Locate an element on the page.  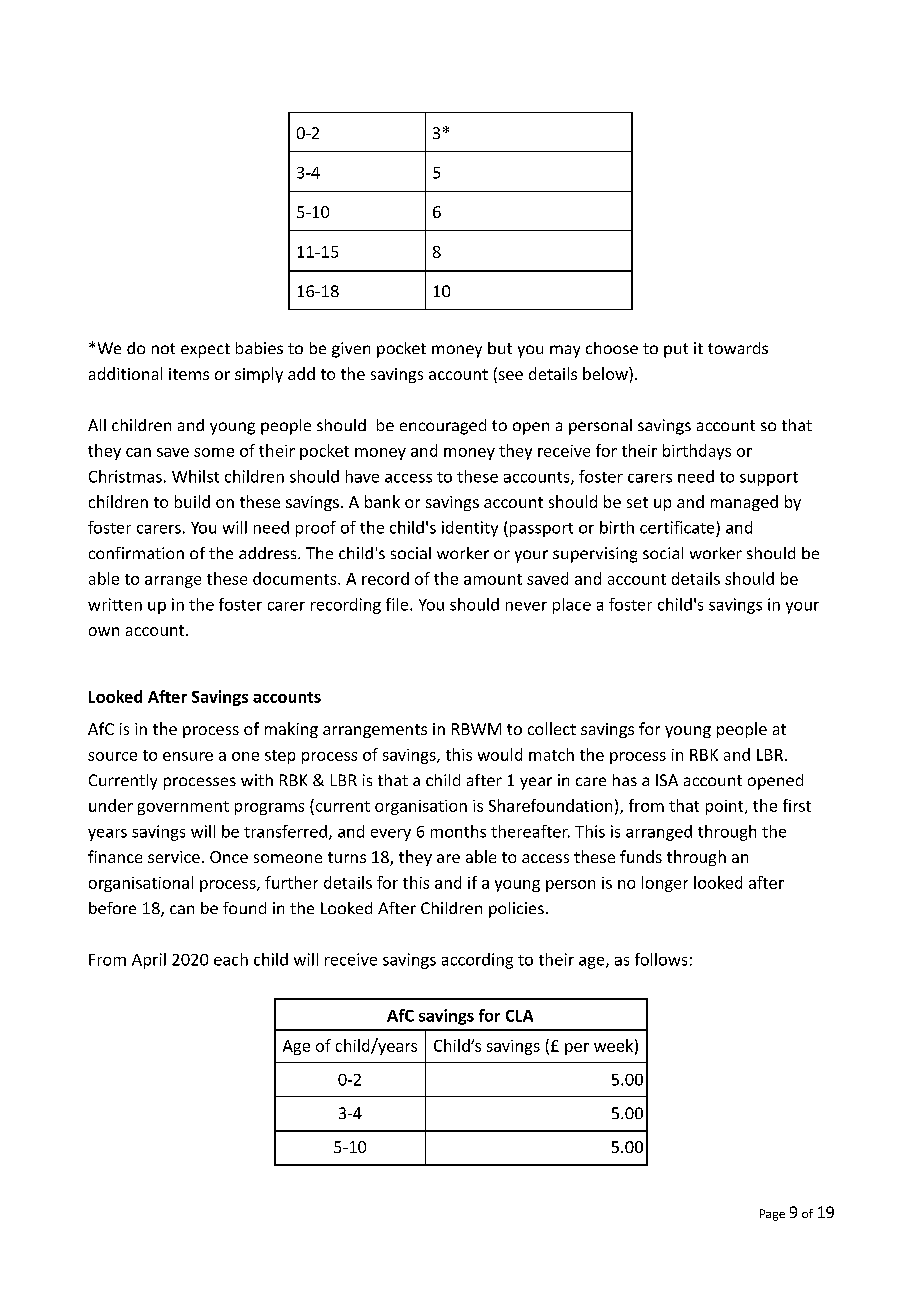
towards is located at coordinates (738, 348).
